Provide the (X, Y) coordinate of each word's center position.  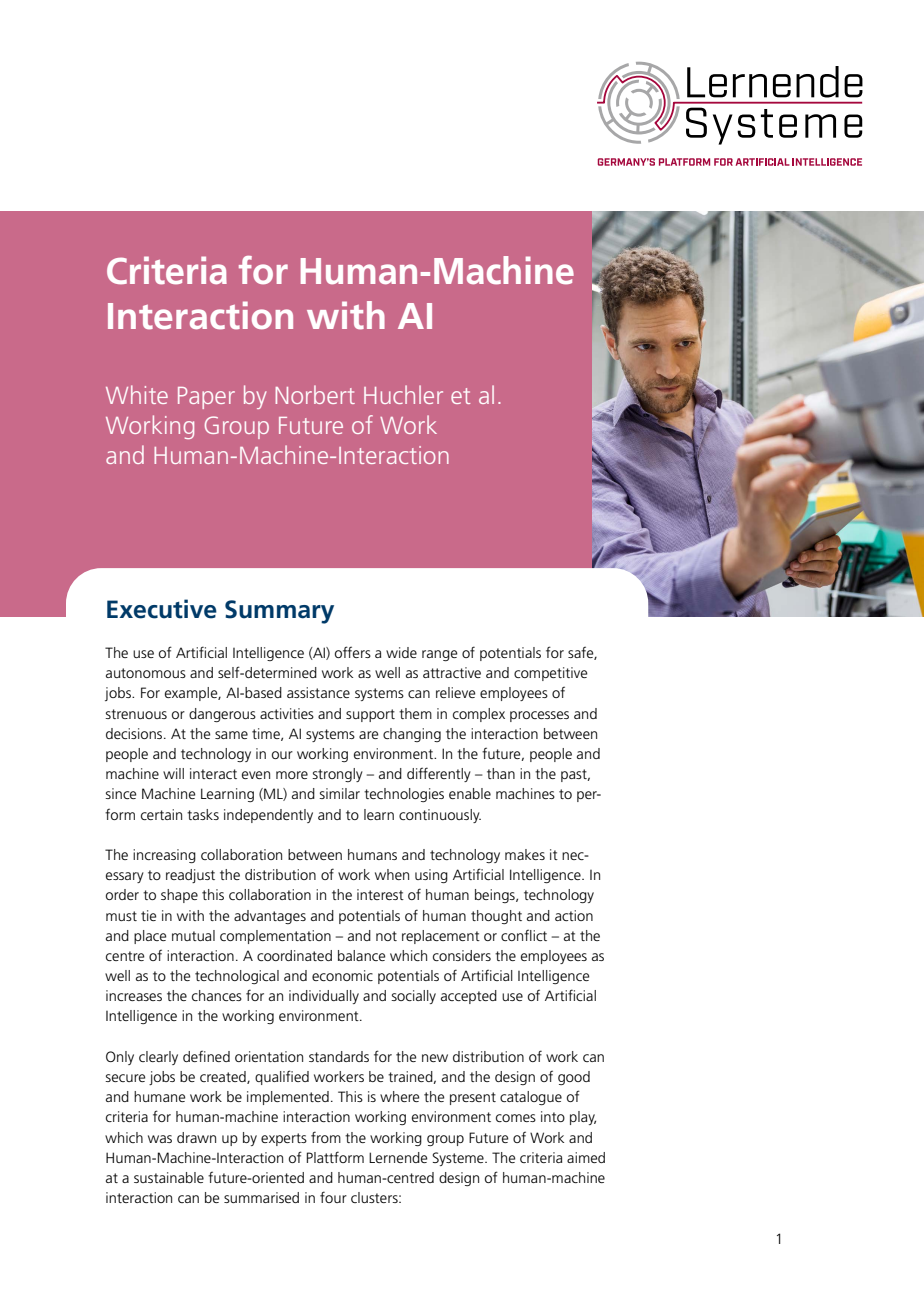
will (173, 773)
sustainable (169, 1177)
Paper (206, 398)
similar (339, 793)
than (501, 773)
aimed (586, 1157)
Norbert (315, 394)
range (439, 655)
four (333, 1197)
